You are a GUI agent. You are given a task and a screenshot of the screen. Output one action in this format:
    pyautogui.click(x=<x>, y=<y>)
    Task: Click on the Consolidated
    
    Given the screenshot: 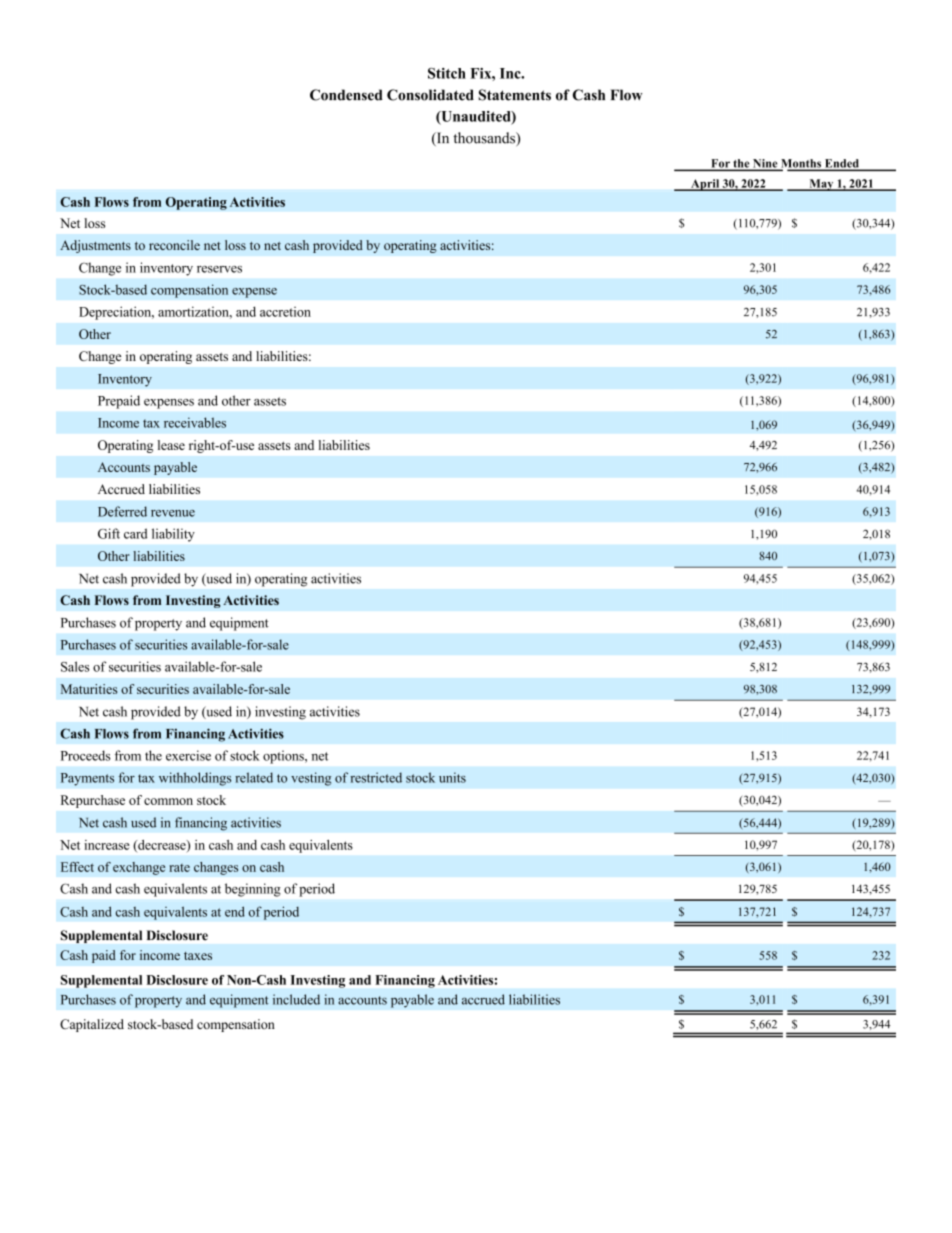 What is the action you would take?
    pyautogui.click(x=430, y=95)
